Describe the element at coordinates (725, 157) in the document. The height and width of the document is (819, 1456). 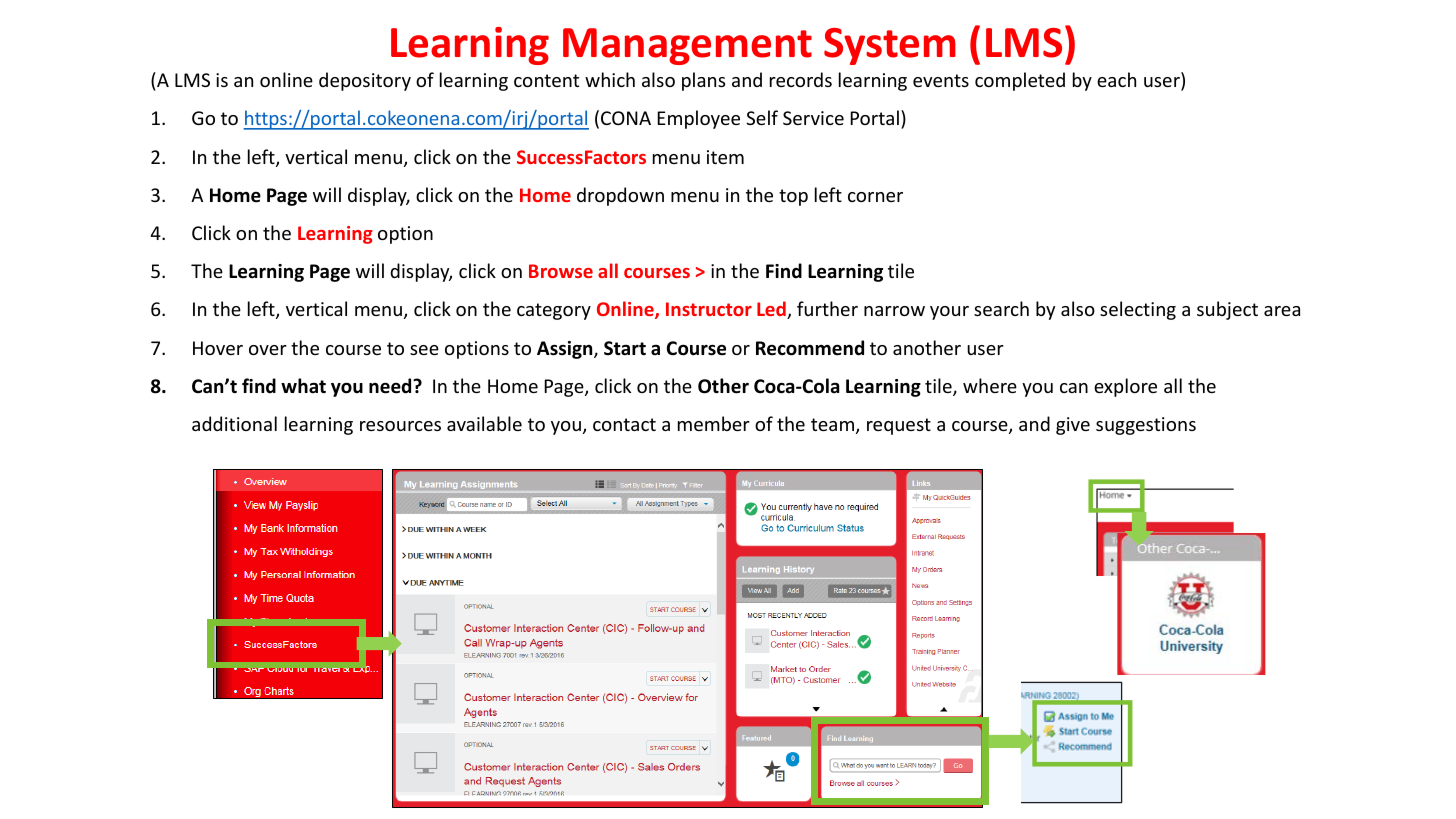
I see `item` at that location.
